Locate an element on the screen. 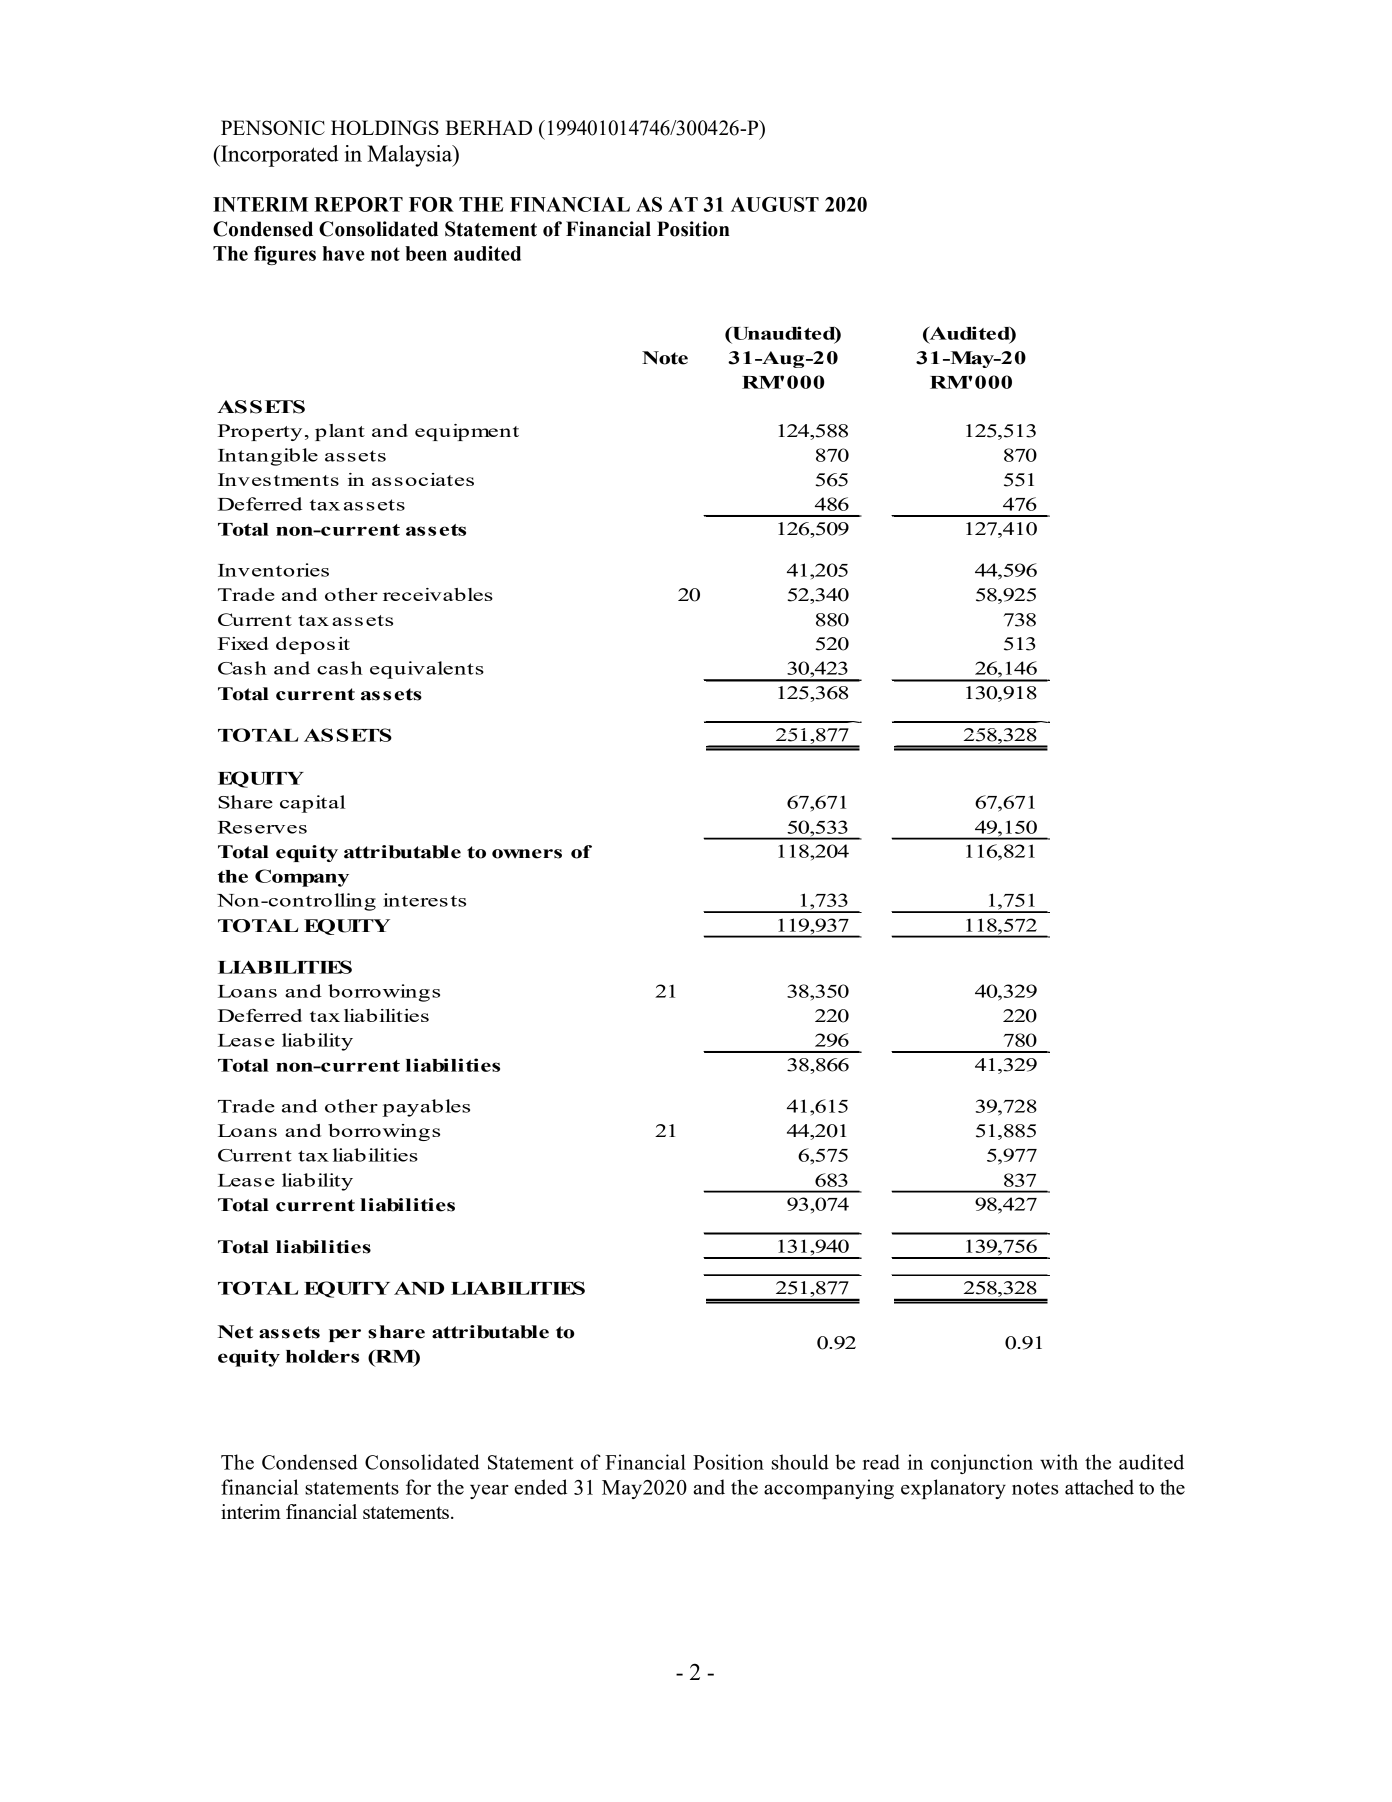 The image size is (1392, 1802). Reserves is located at coordinates (262, 827).
